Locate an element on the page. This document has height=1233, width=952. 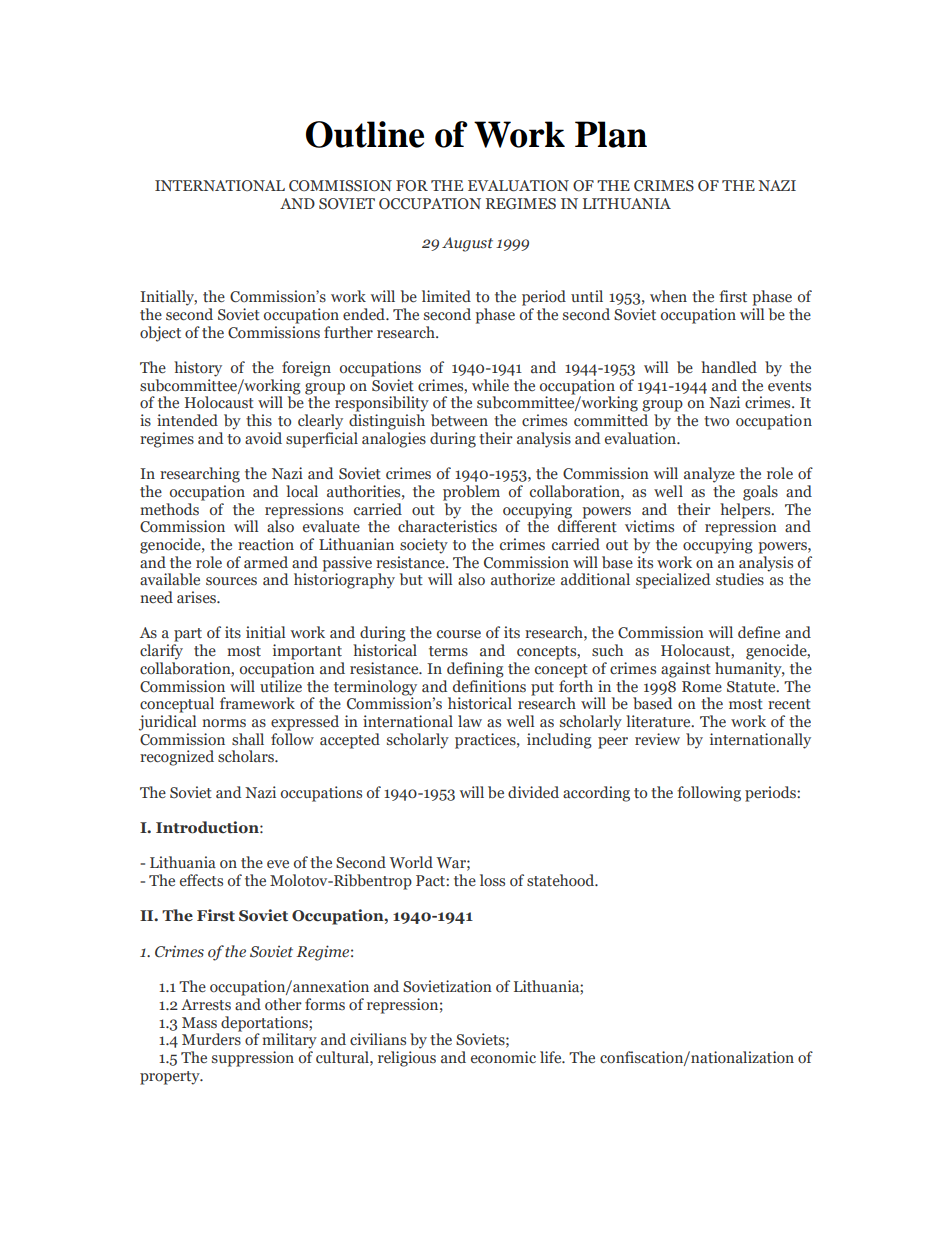
loss is located at coordinates (492, 880).
